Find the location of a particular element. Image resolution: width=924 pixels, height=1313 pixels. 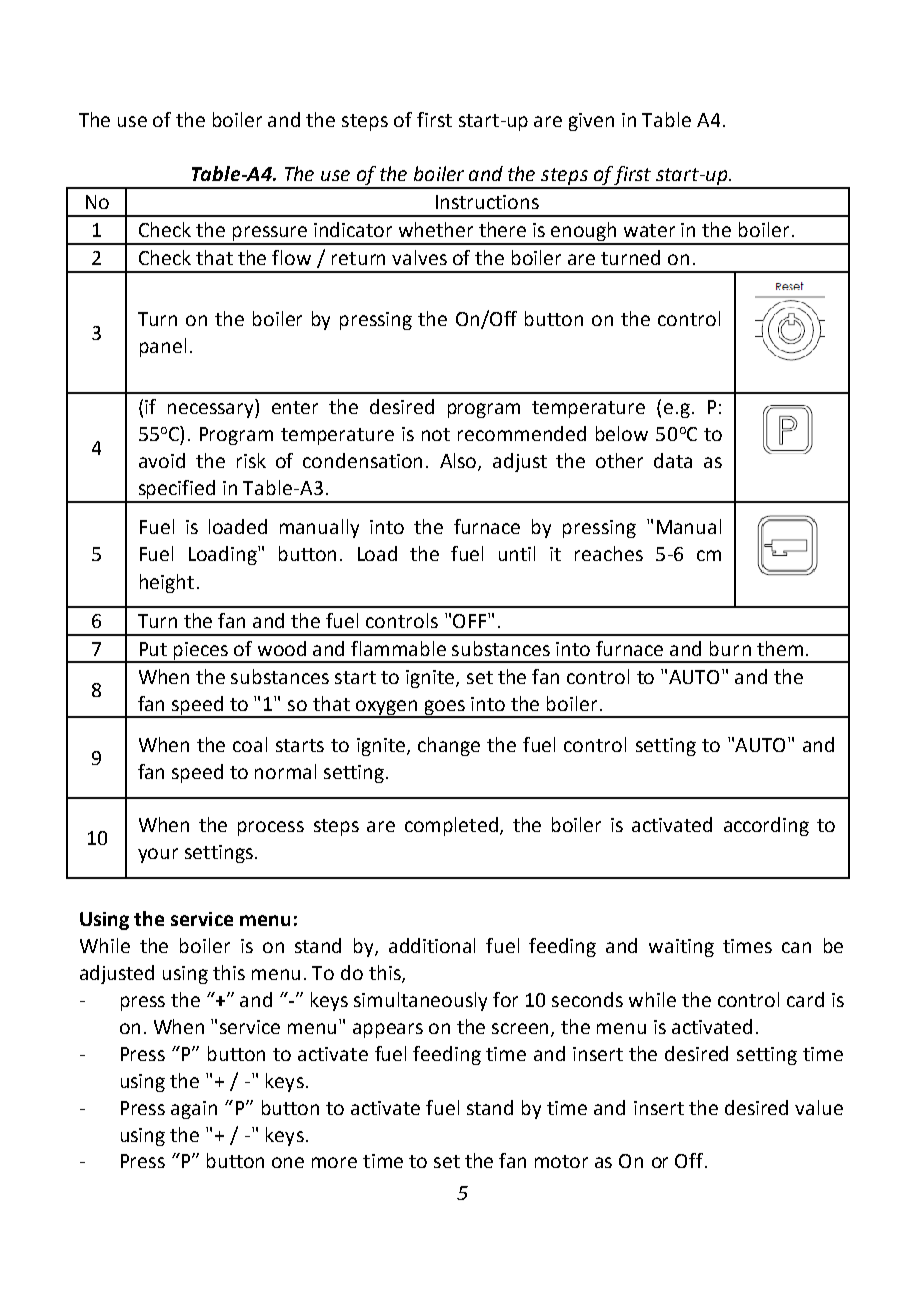

water is located at coordinates (649, 230).
